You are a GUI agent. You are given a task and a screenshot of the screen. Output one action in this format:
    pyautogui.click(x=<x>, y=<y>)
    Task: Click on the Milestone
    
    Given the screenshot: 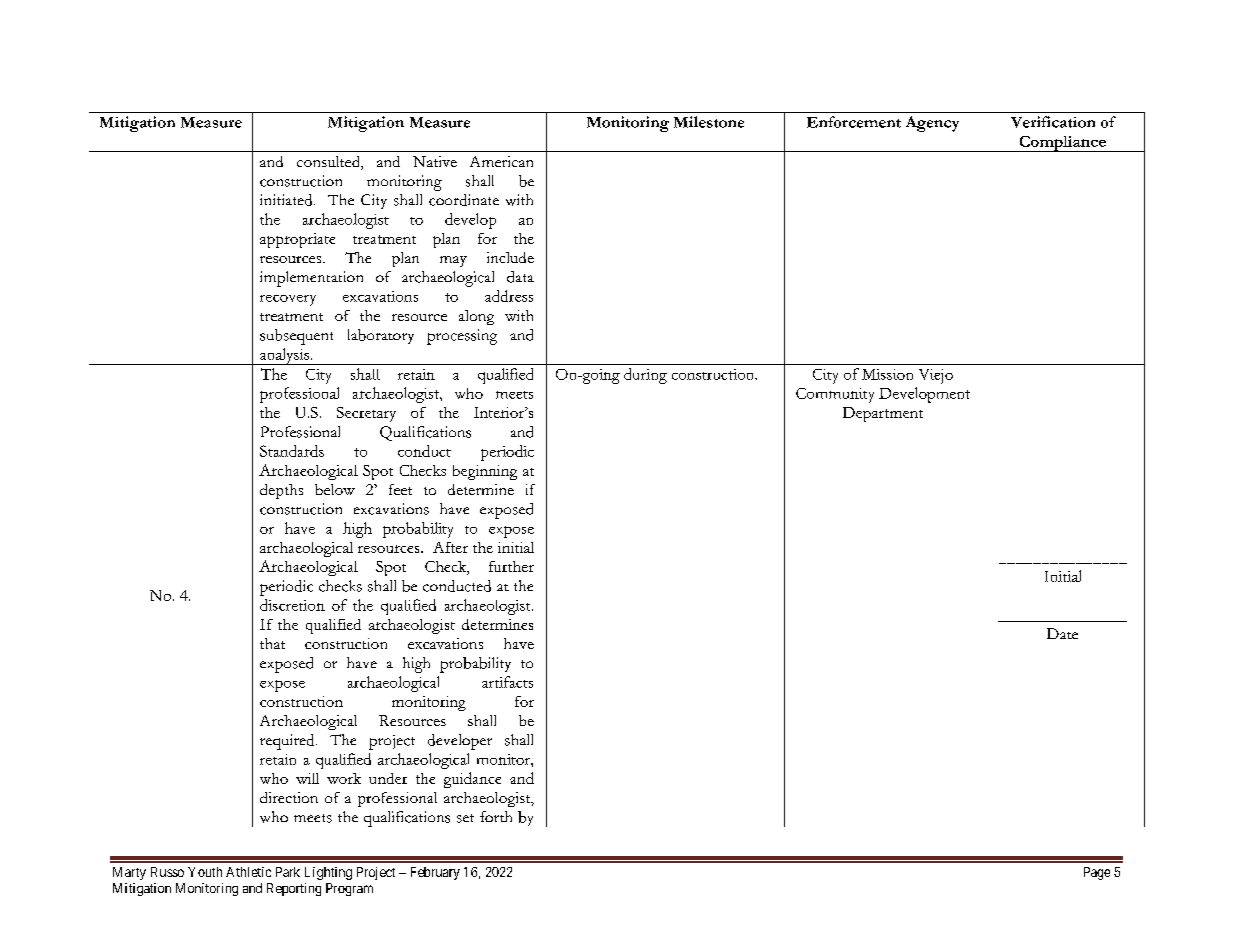 What is the action you would take?
    pyautogui.click(x=709, y=122)
